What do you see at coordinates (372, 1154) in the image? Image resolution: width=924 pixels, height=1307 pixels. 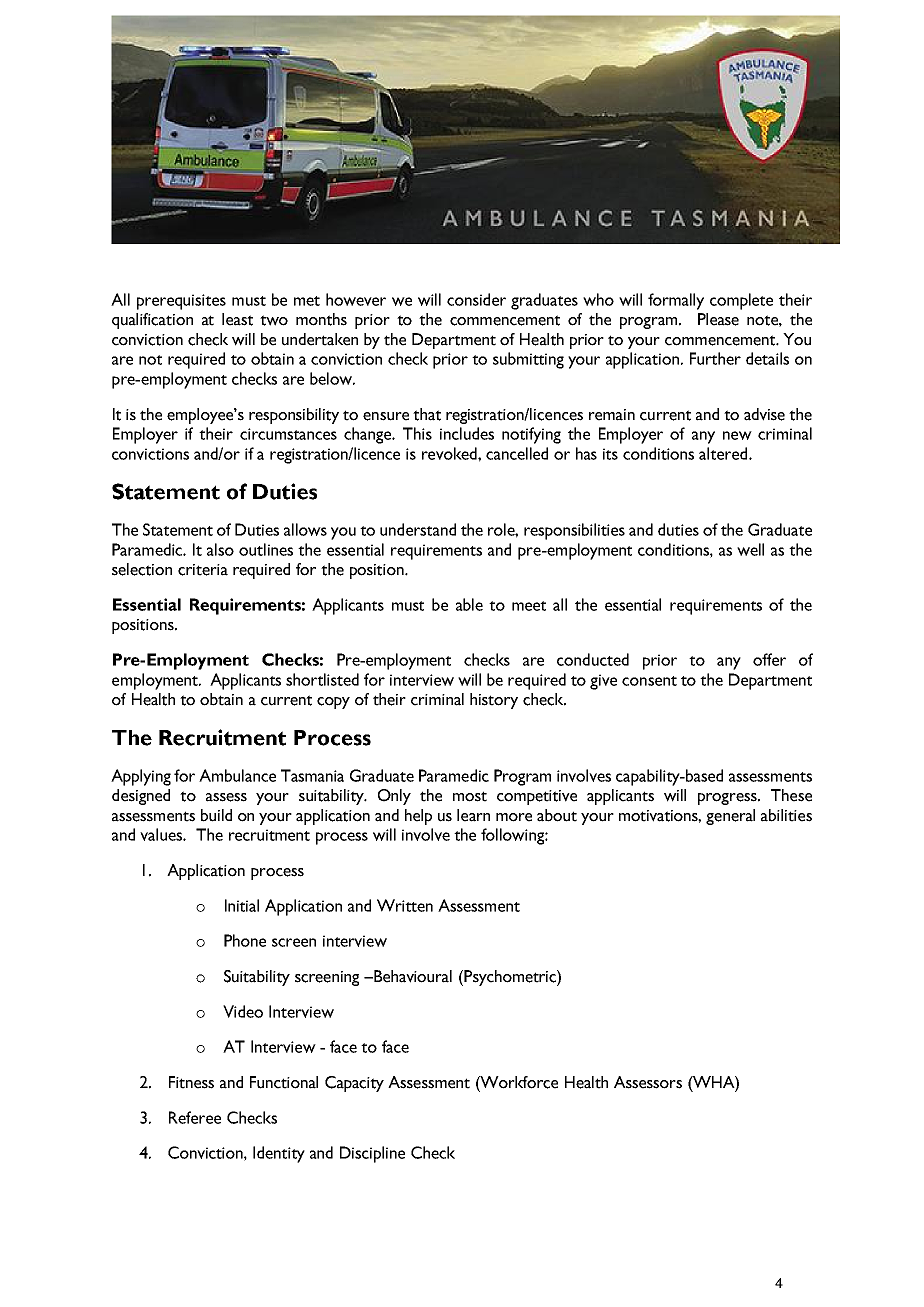 I see `Discipline` at bounding box center [372, 1154].
